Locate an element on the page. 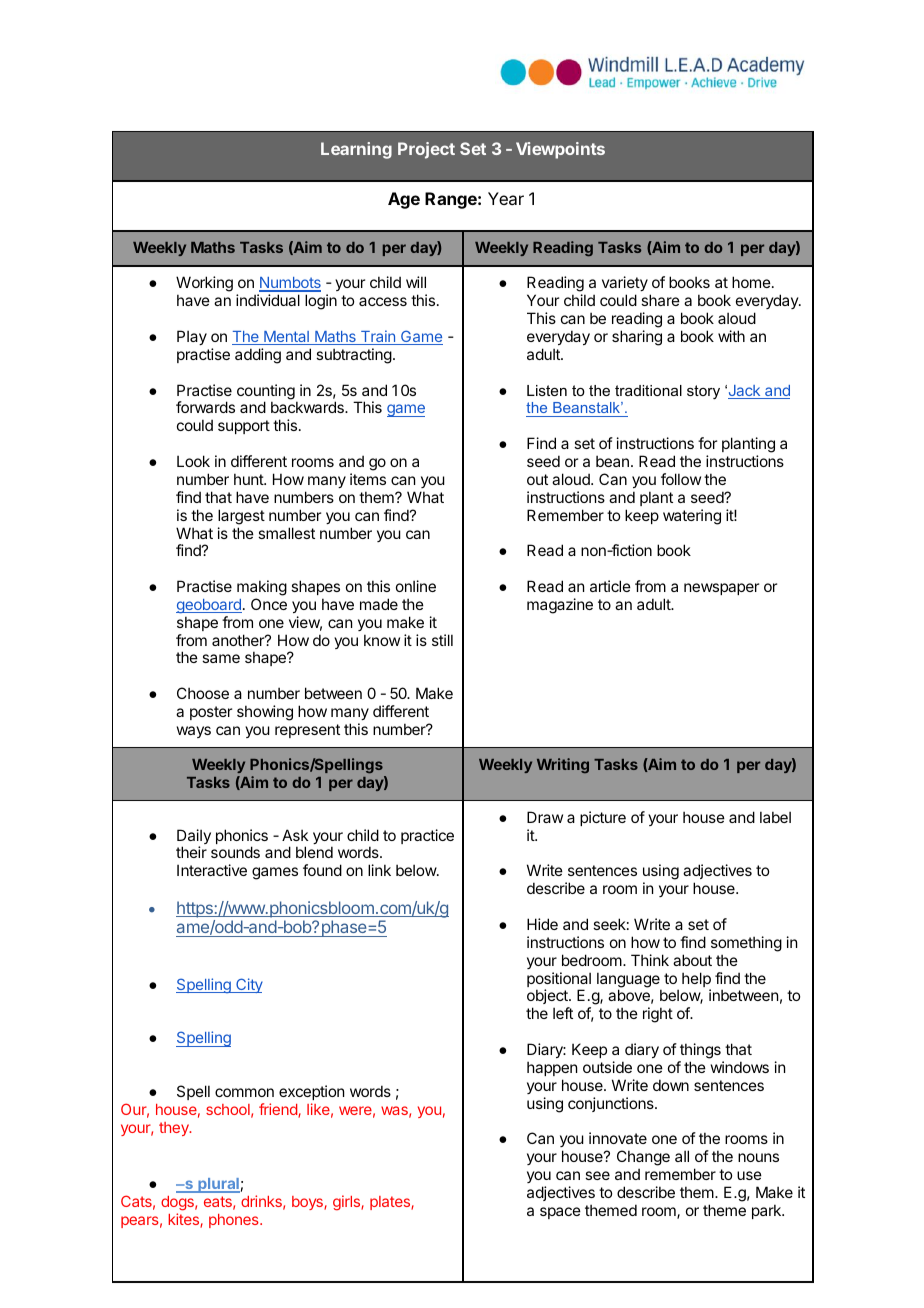 The image size is (924, 1308). home is located at coordinates (751, 282).
